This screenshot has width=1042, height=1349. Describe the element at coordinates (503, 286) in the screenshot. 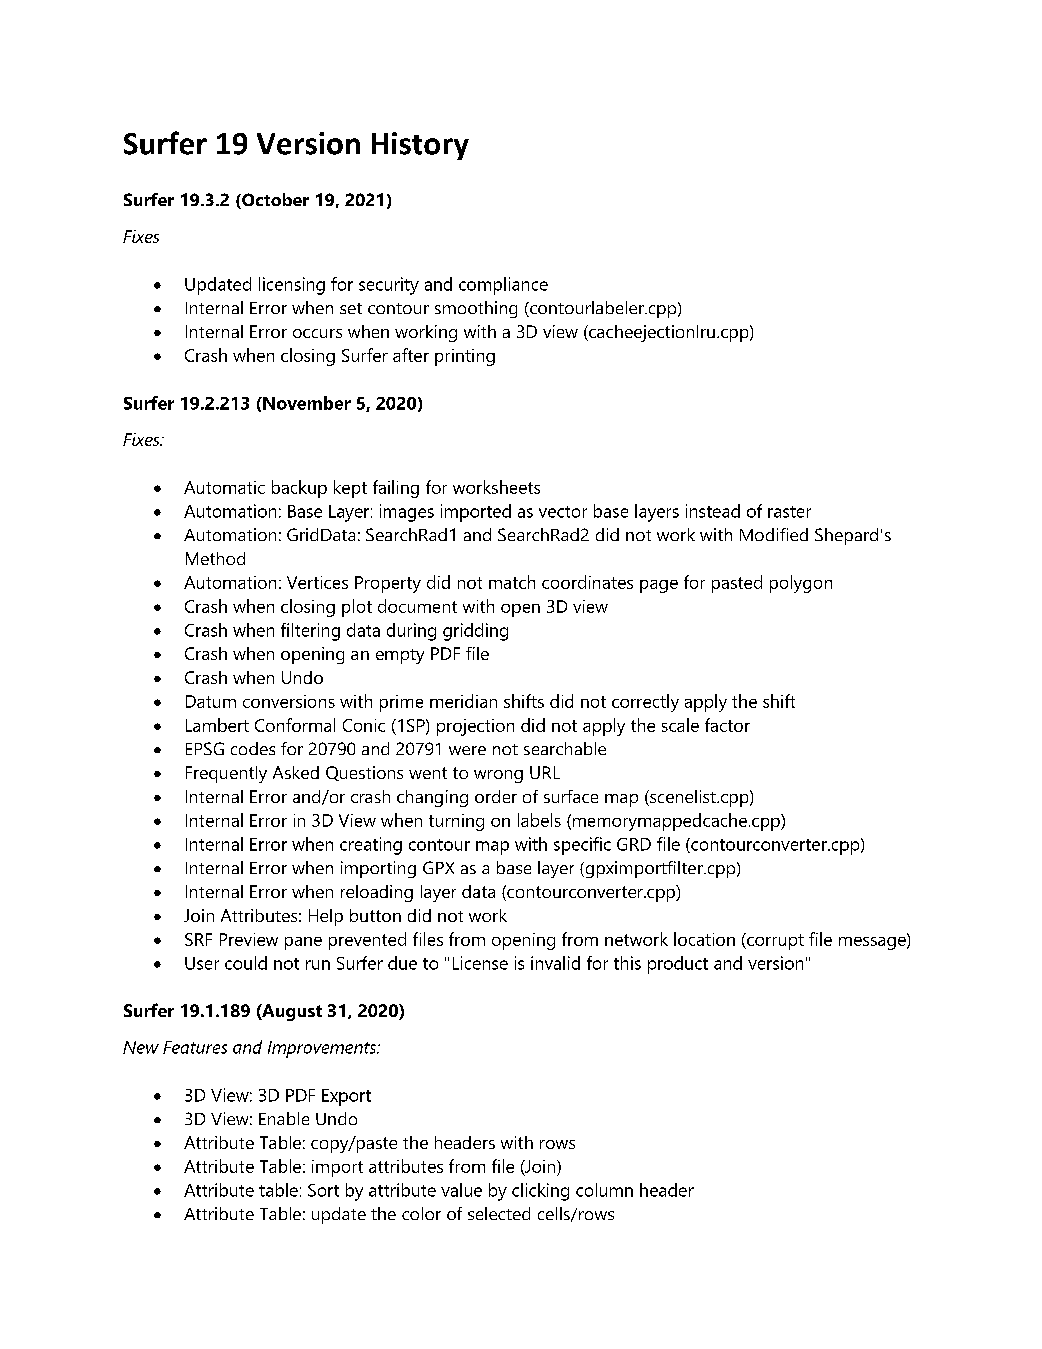

I see `compliance` at that location.
